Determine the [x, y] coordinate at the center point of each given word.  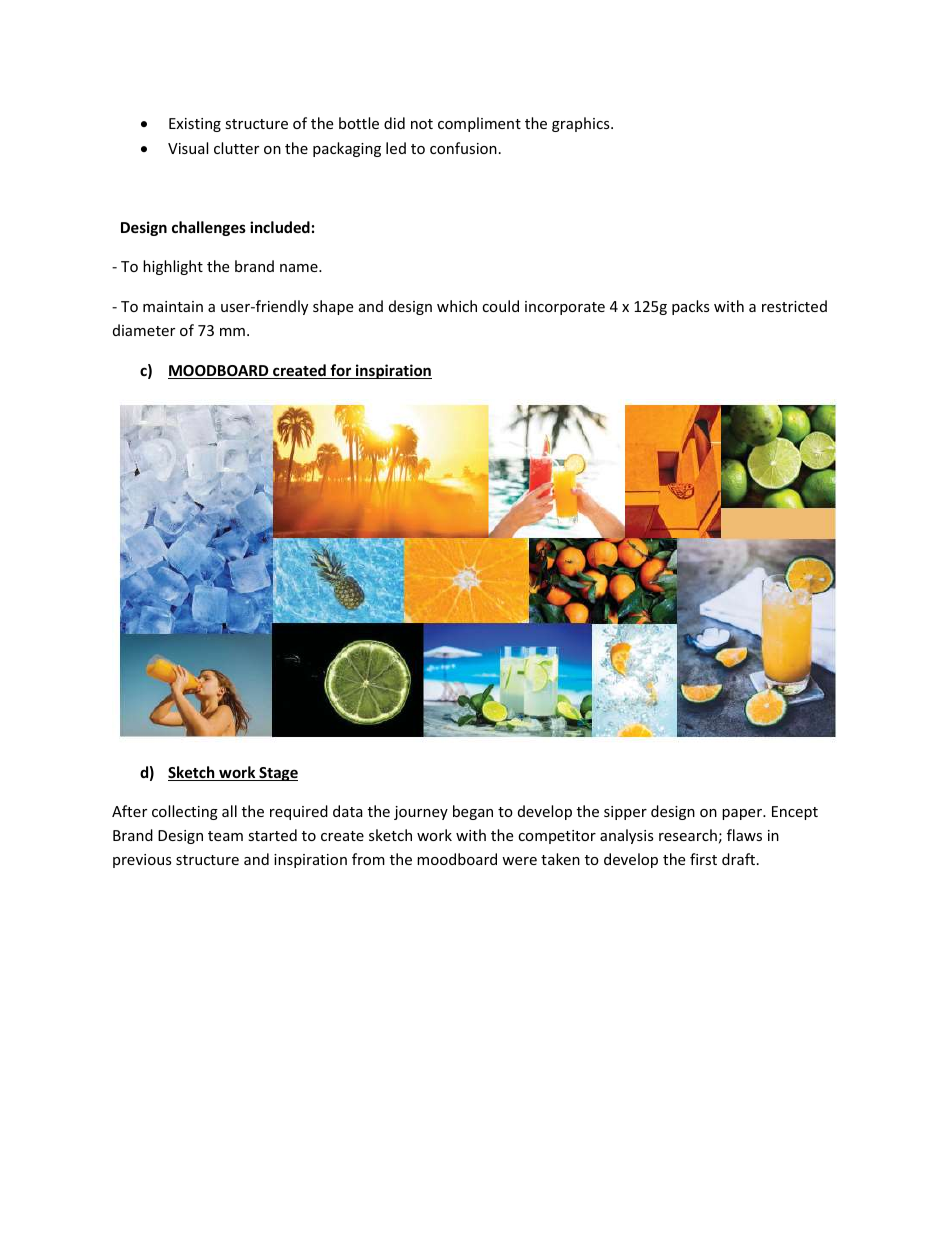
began [473, 812]
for [341, 371]
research [688, 835]
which [457, 306]
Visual [188, 148]
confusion [463, 148]
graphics [582, 124]
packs [691, 307]
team [225, 836]
